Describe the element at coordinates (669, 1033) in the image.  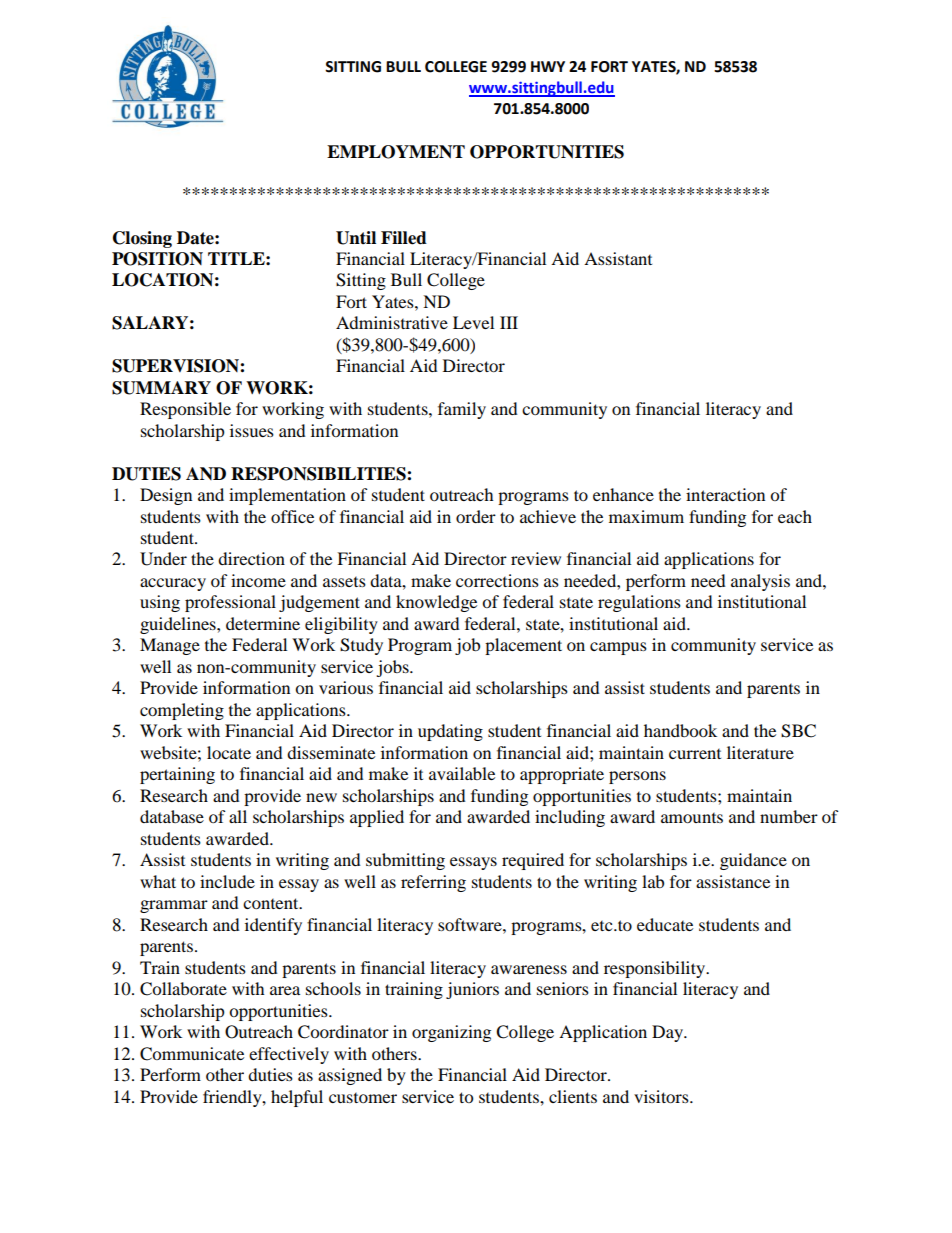
I see `Day` at that location.
